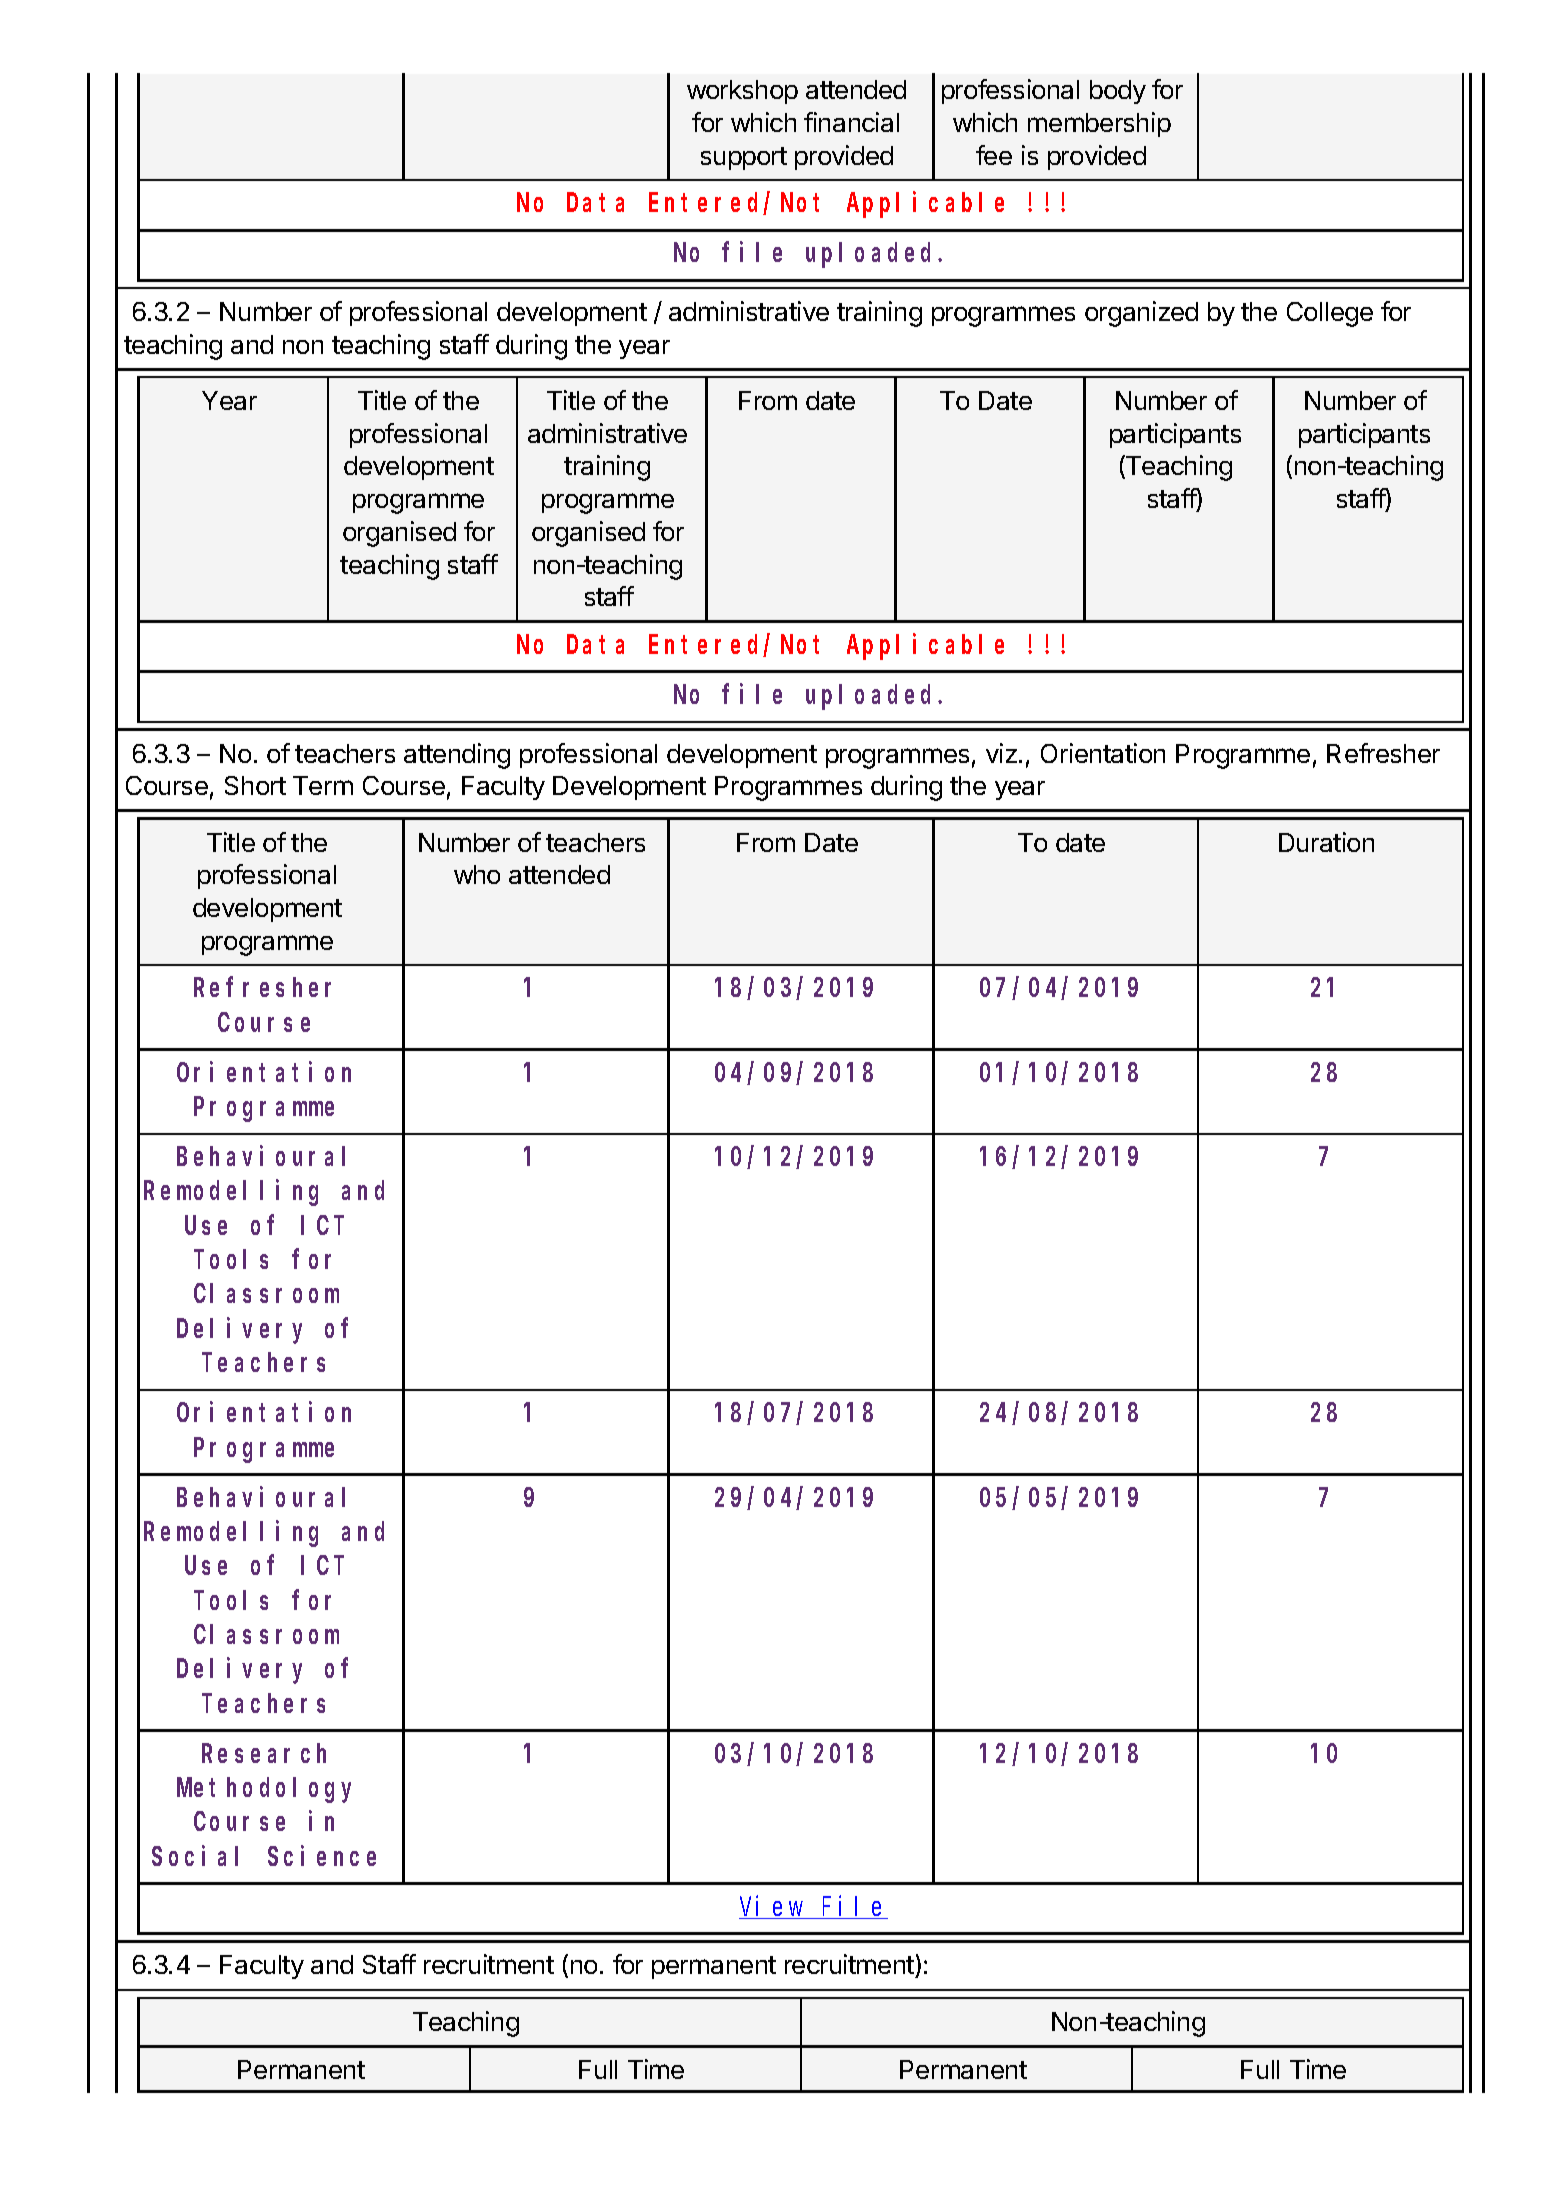  Describe the element at coordinates (255, 785) in the screenshot. I see `Short` at that location.
